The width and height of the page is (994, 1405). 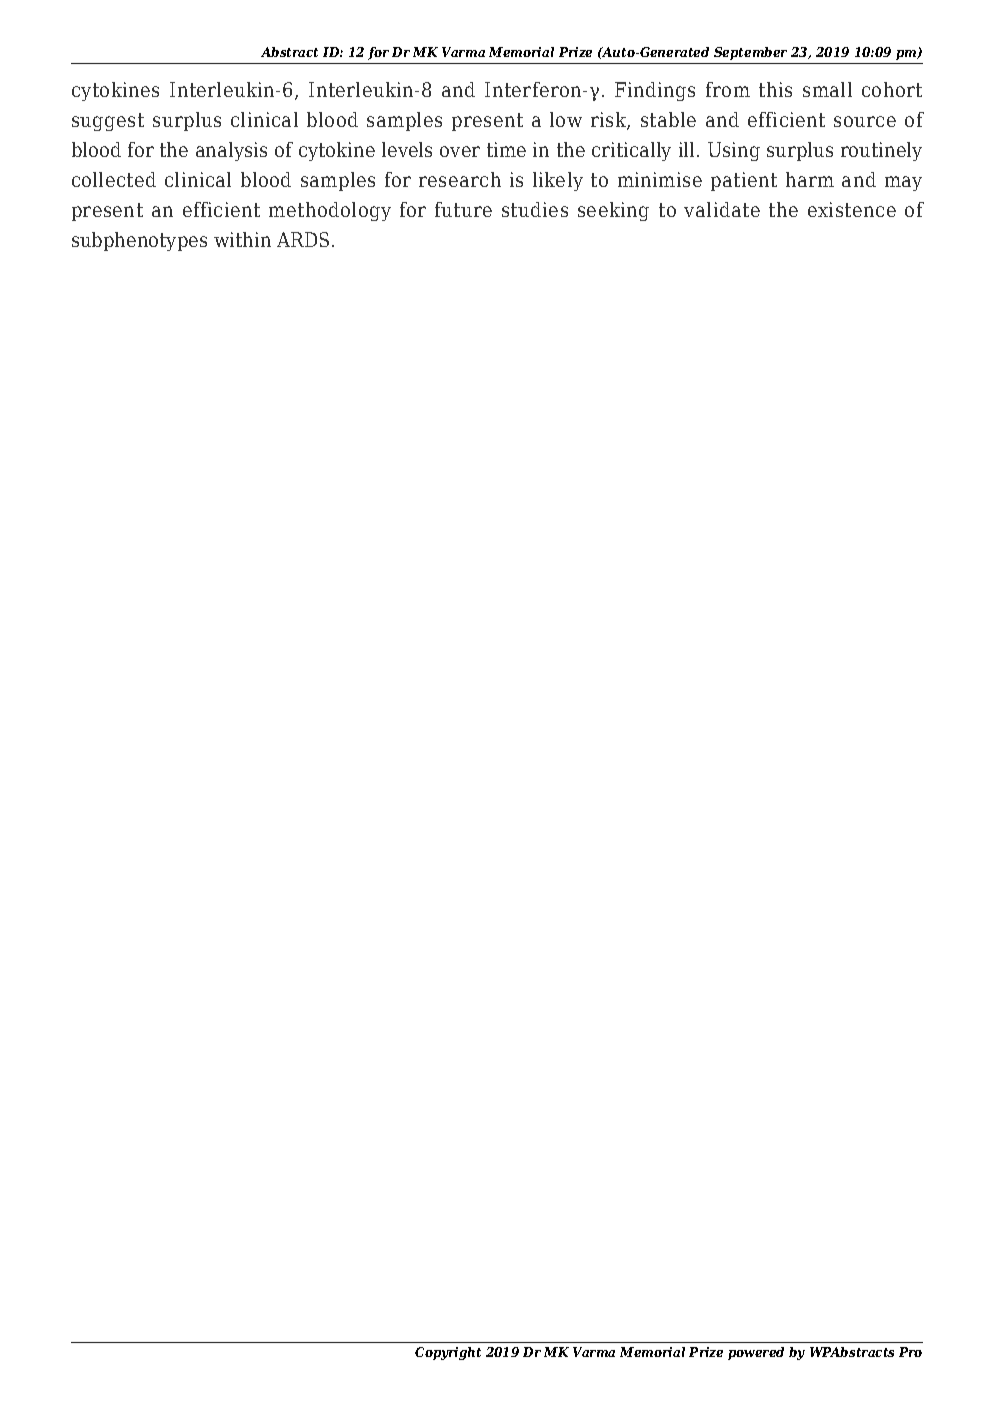 I want to click on analysis, so click(x=231, y=151).
